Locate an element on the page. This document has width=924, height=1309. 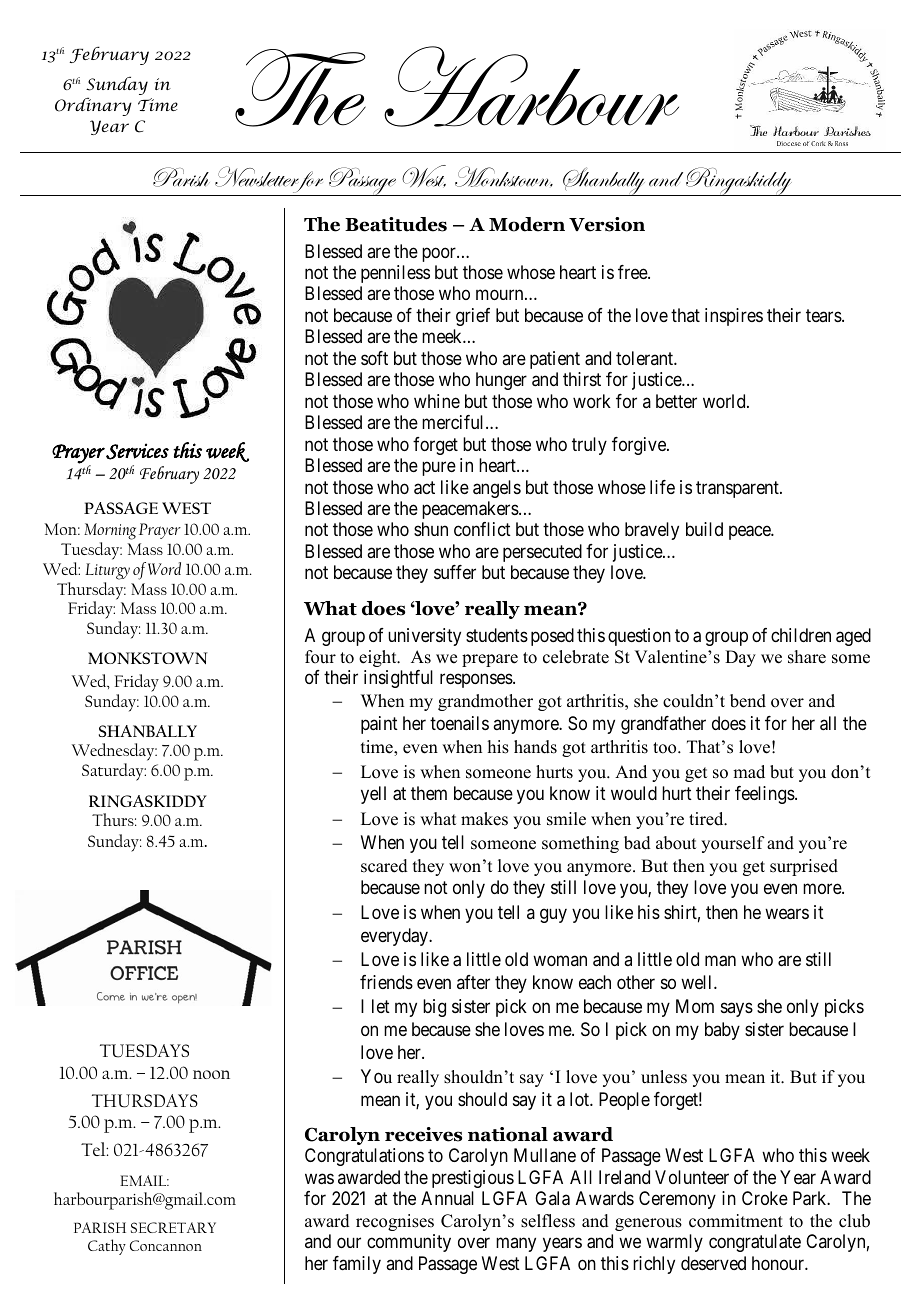
SECRETARY is located at coordinates (173, 1227).
